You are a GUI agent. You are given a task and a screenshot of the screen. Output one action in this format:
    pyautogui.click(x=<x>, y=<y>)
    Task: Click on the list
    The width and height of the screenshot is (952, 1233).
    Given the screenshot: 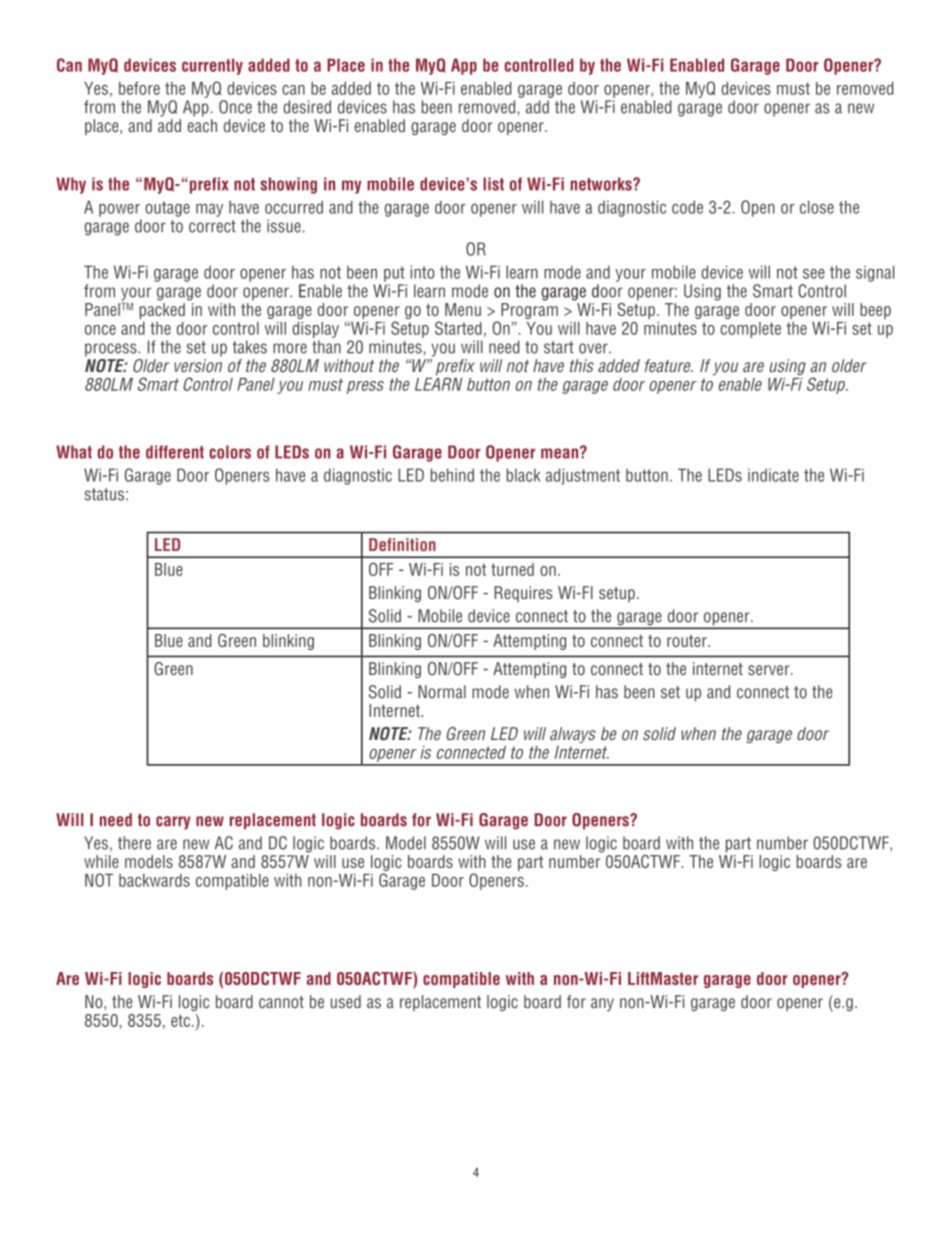 What is the action you would take?
    pyautogui.click(x=493, y=184)
